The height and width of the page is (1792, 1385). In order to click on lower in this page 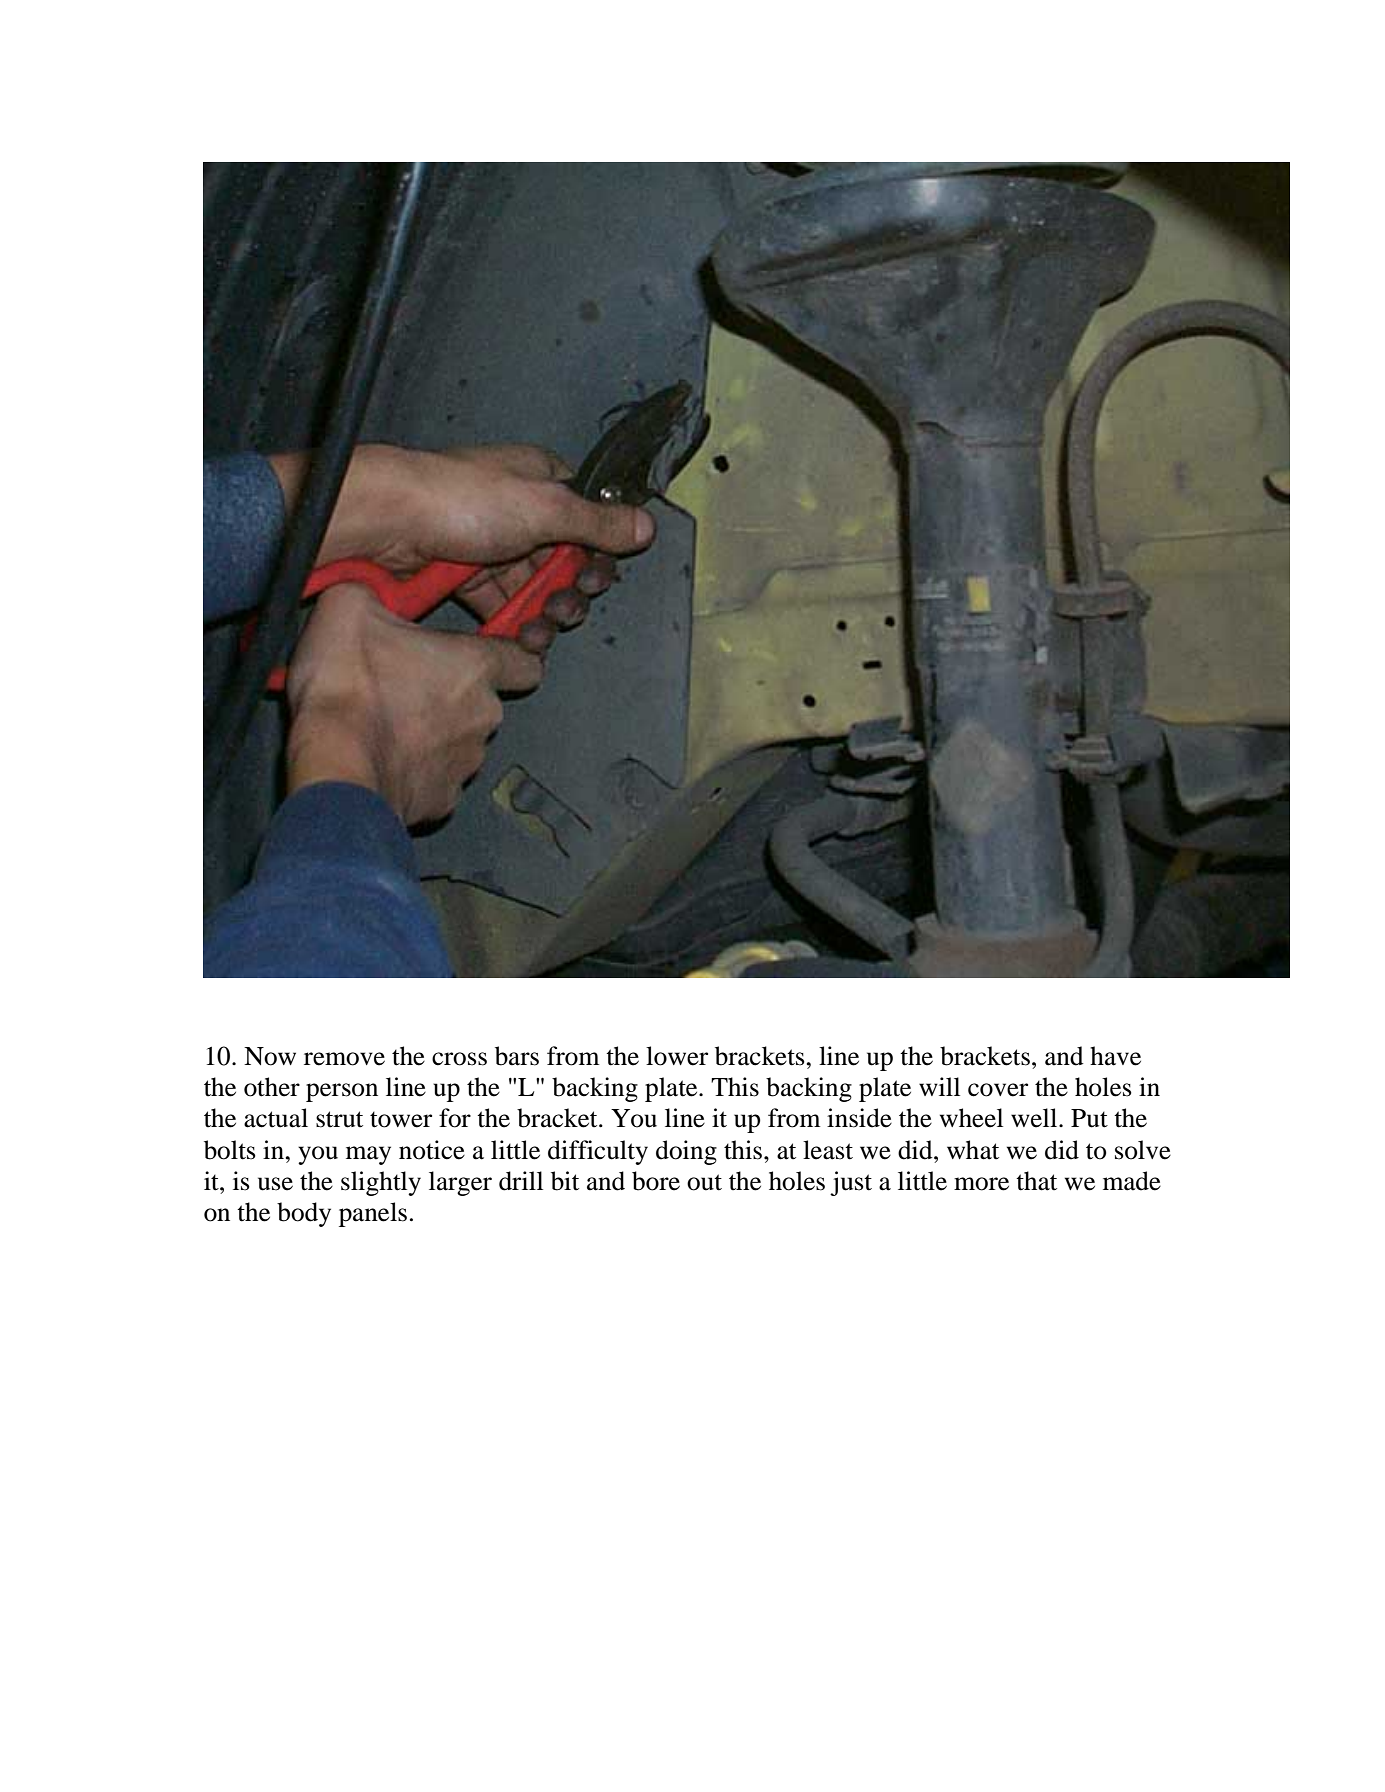, I will do `click(677, 1056)`.
